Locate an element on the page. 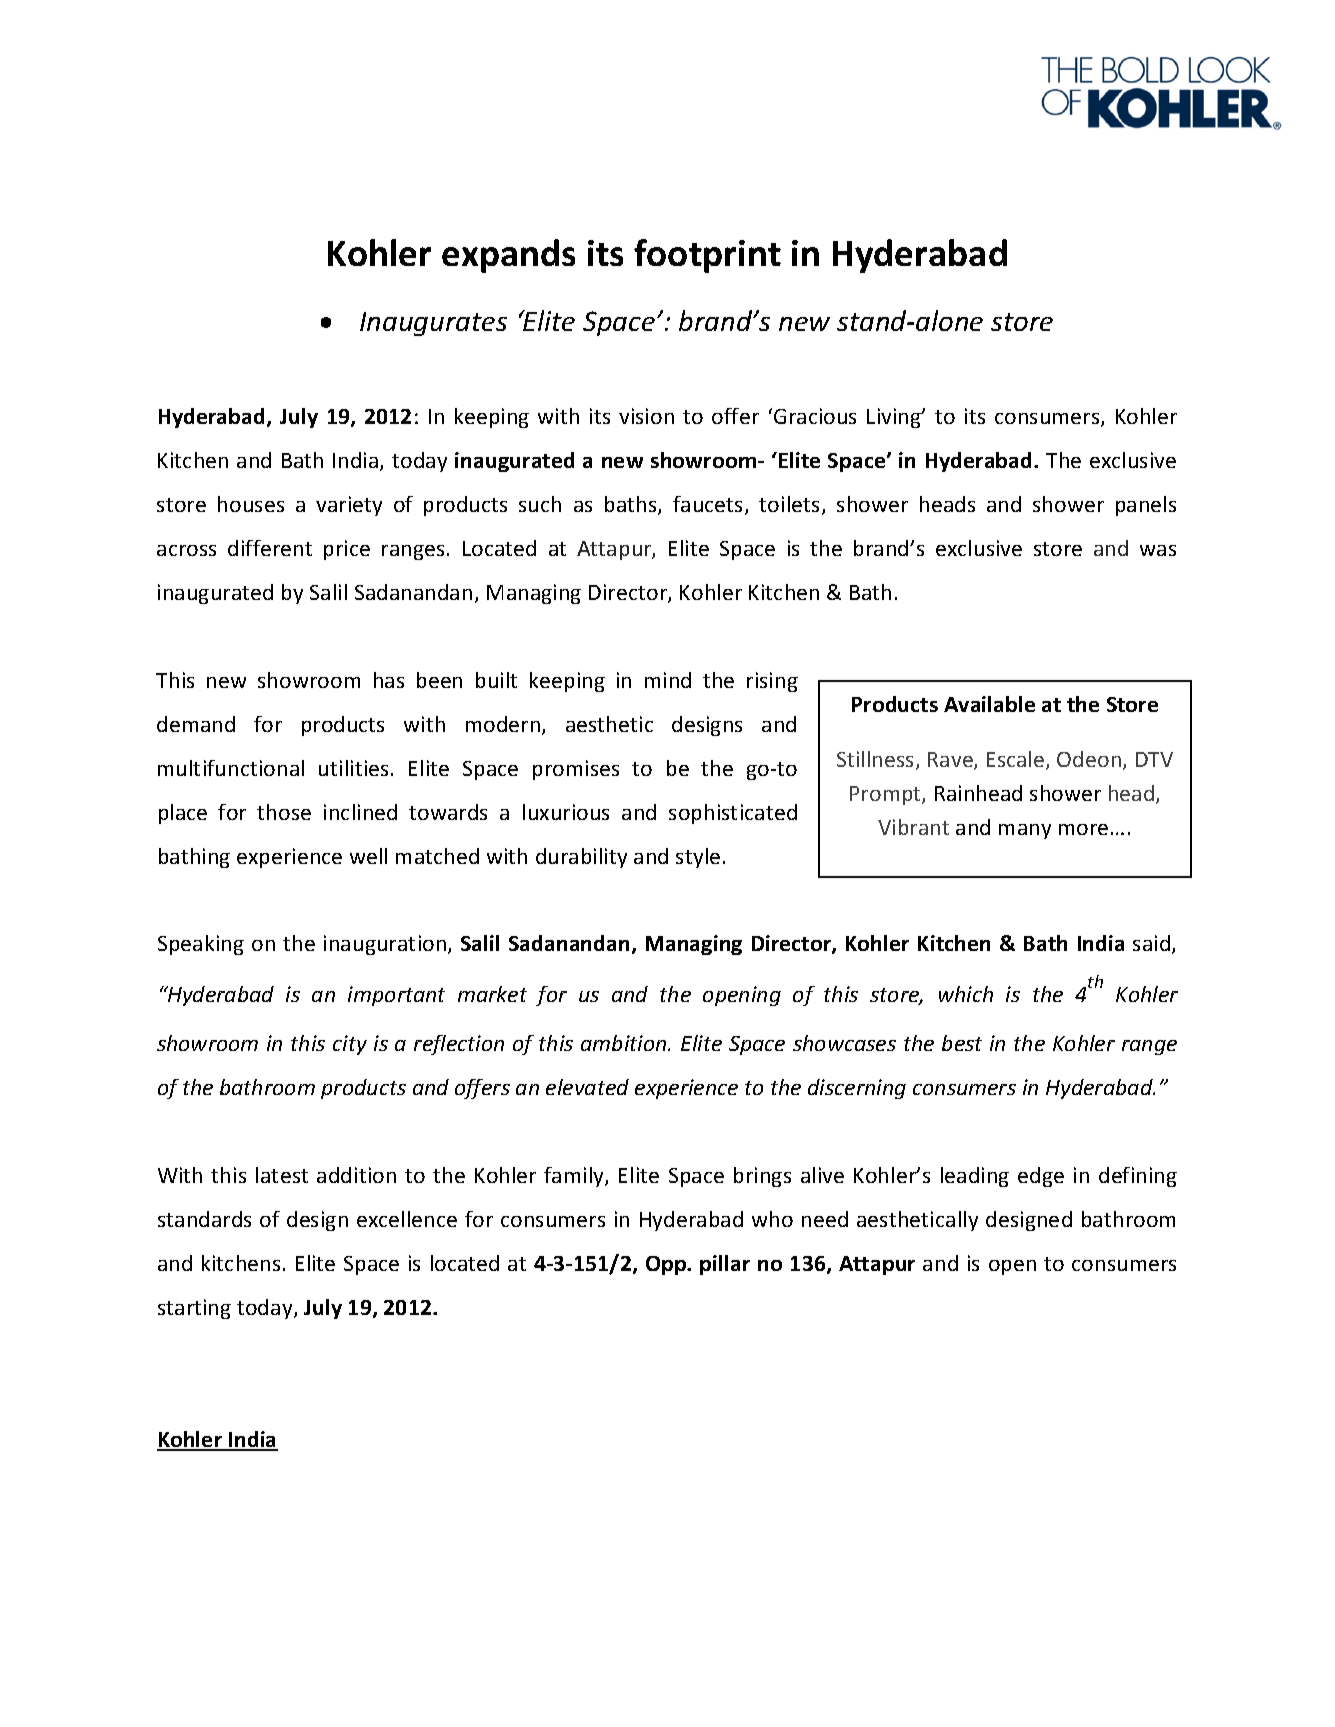 This image has height=1727, width=1335. many is located at coordinates (1025, 831).
